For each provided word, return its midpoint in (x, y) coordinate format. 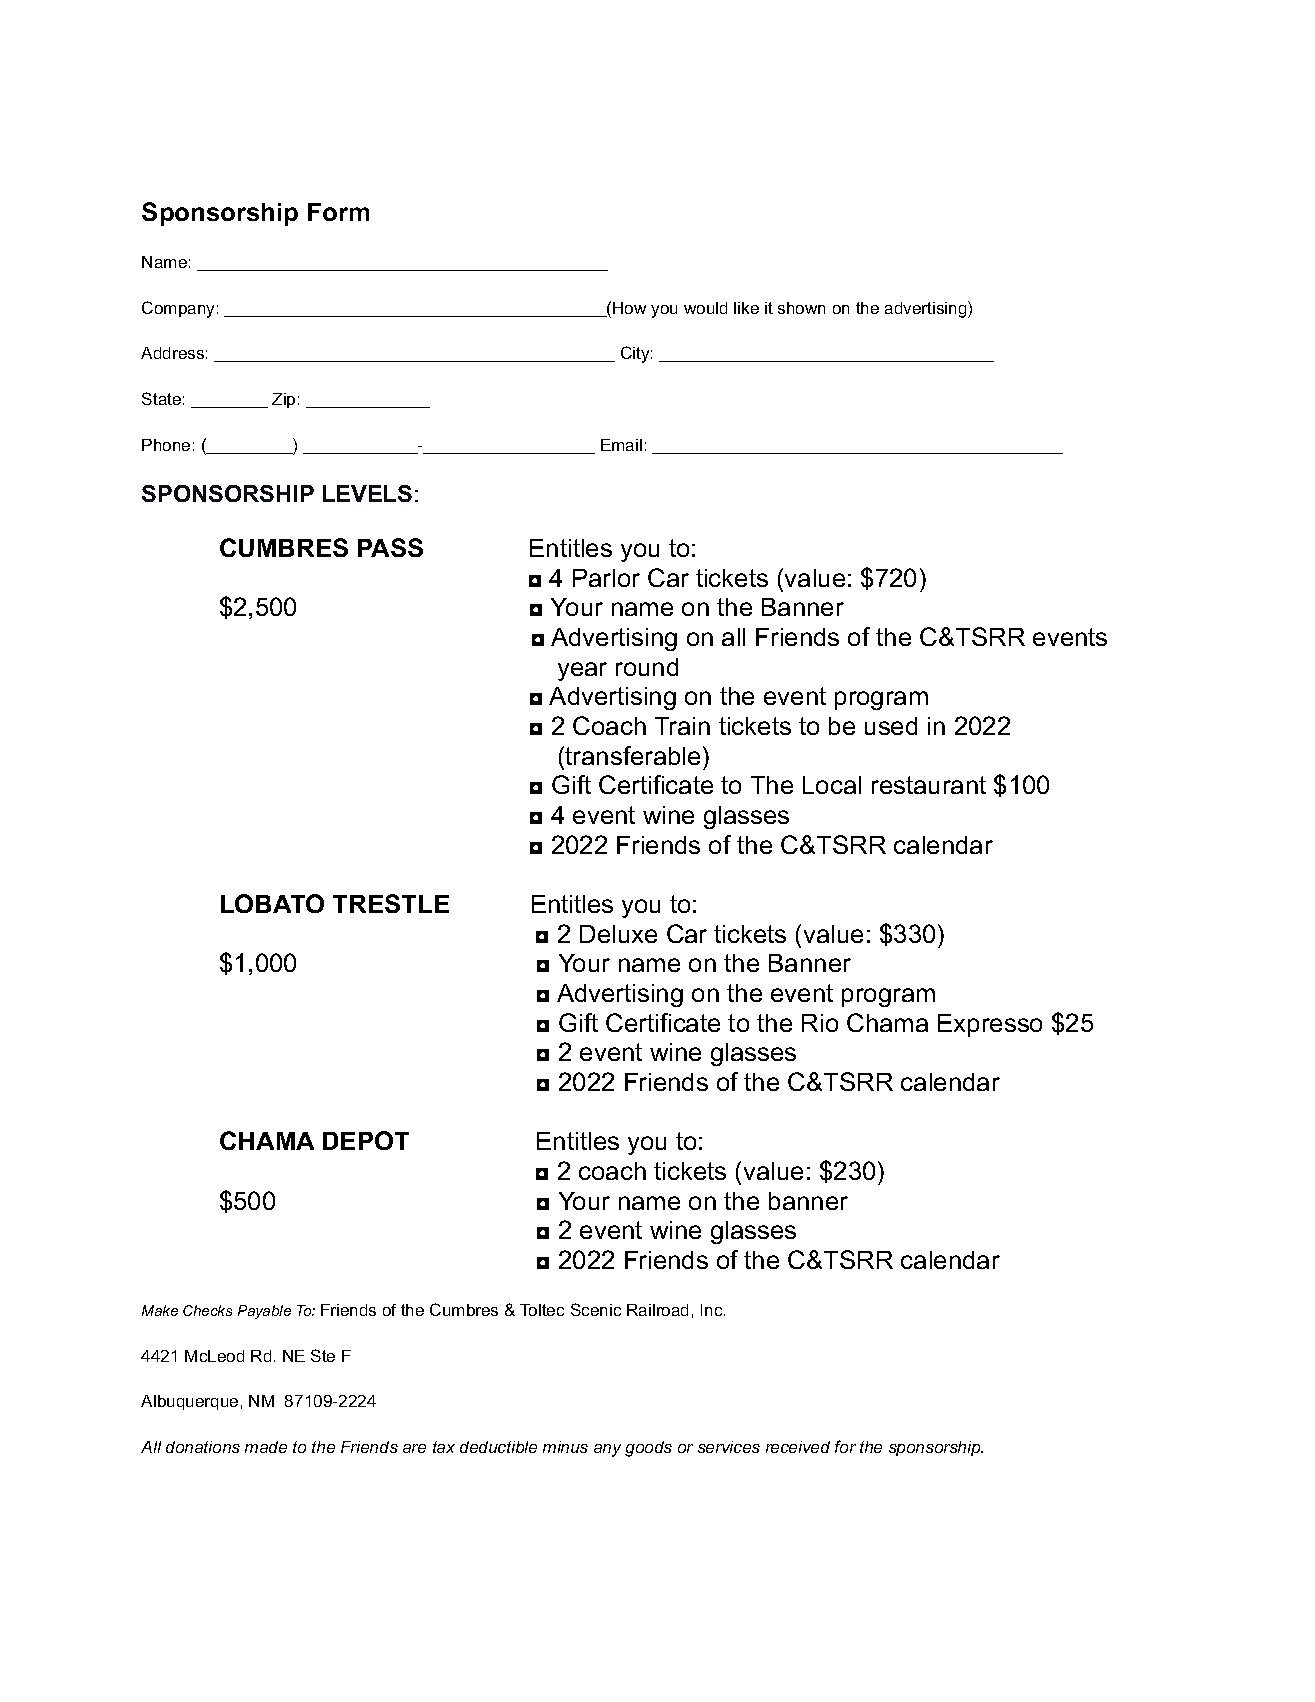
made (266, 1447)
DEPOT (366, 1140)
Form (338, 212)
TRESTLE (391, 903)
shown (801, 308)
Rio (820, 1023)
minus (565, 1447)
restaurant (929, 785)
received (798, 1447)
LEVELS (367, 493)
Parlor (606, 578)
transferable (632, 755)
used (891, 726)
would (705, 308)
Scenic (596, 1309)
